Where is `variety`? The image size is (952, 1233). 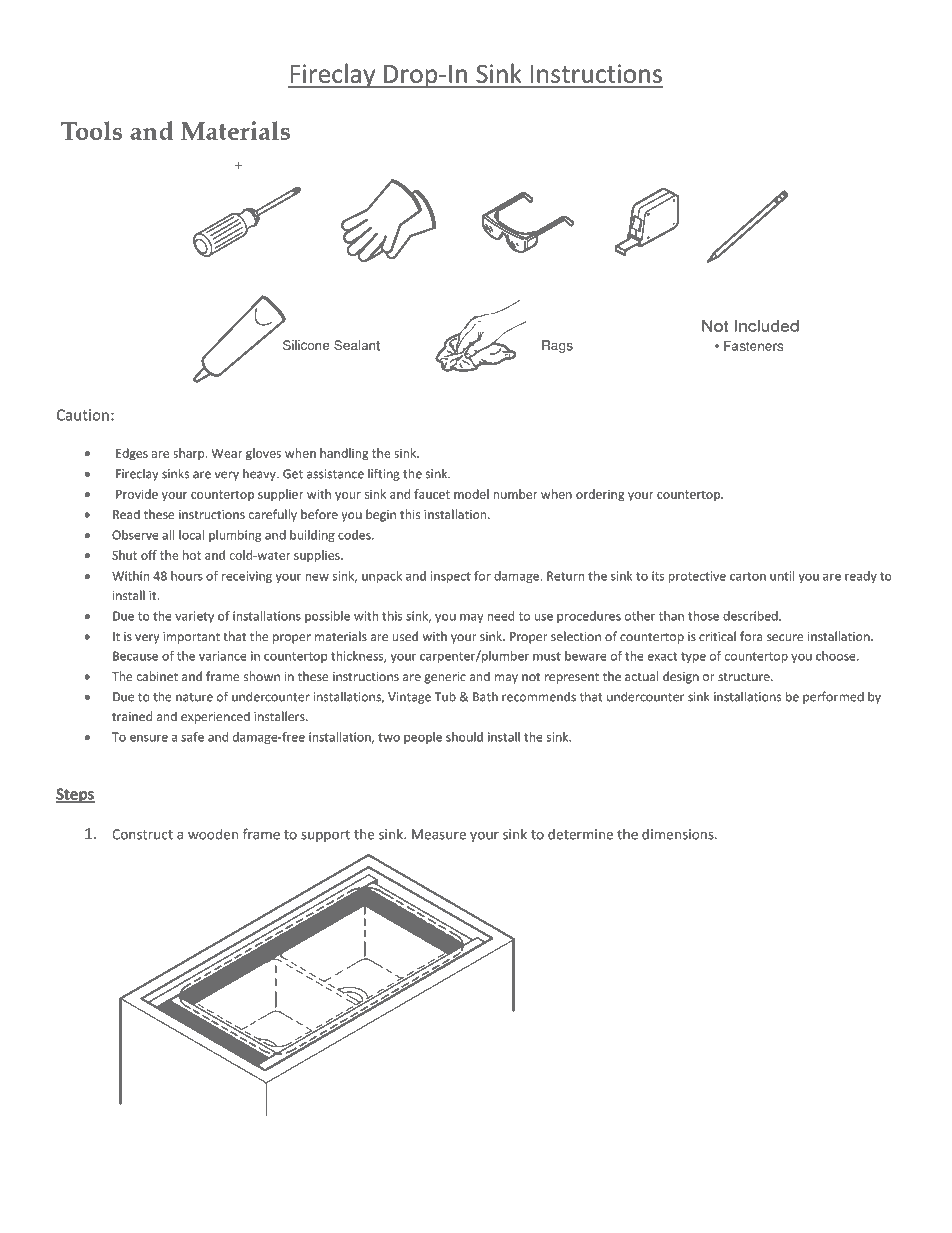 variety is located at coordinates (194, 617).
